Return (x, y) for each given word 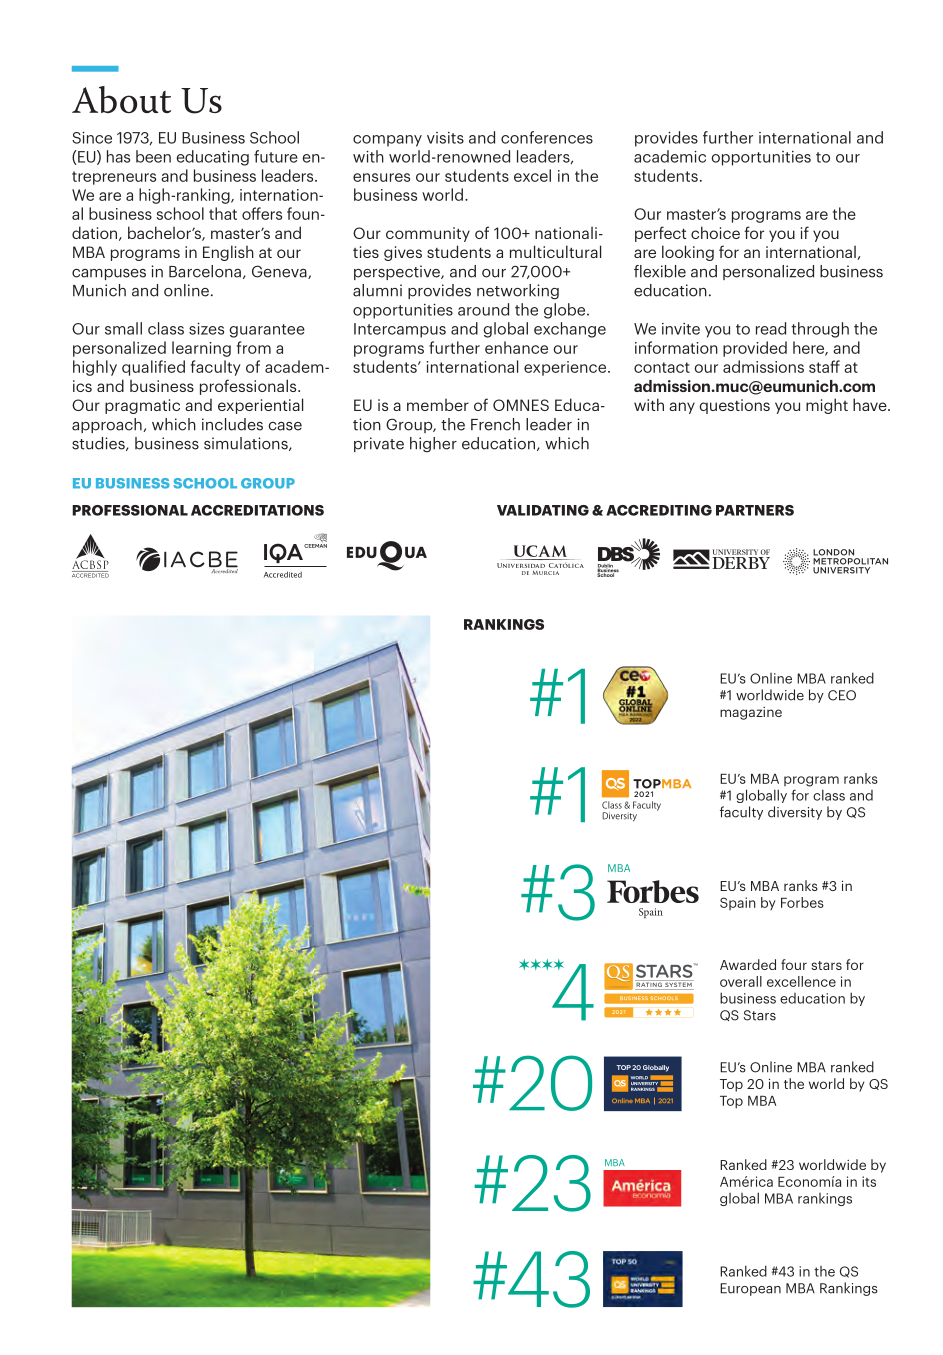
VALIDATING (543, 510)
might (827, 406)
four (794, 964)
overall (741, 981)
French (495, 424)
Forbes (802, 902)
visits (445, 138)
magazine (751, 713)
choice (715, 232)
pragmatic (142, 406)
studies (99, 444)
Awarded (748, 964)
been (153, 156)
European (750, 1289)
